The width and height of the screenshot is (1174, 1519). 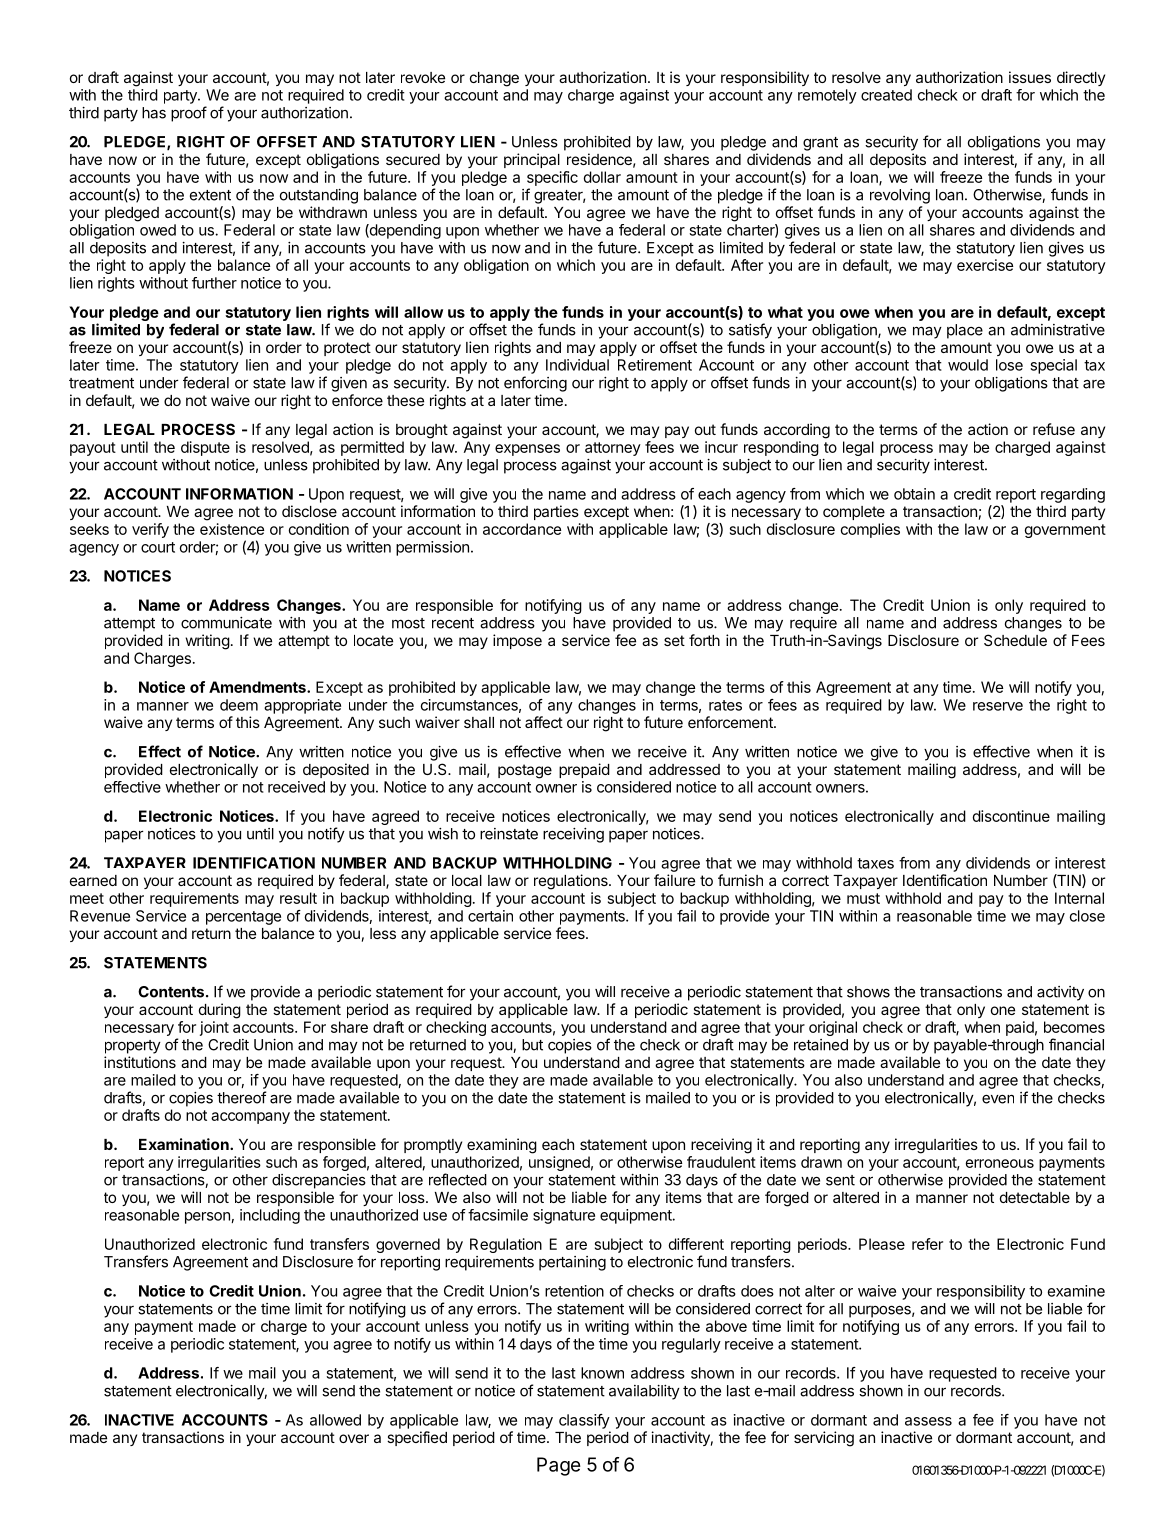 What do you see at coordinates (928, 1421) in the screenshot?
I see `assess` at bounding box center [928, 1421].
